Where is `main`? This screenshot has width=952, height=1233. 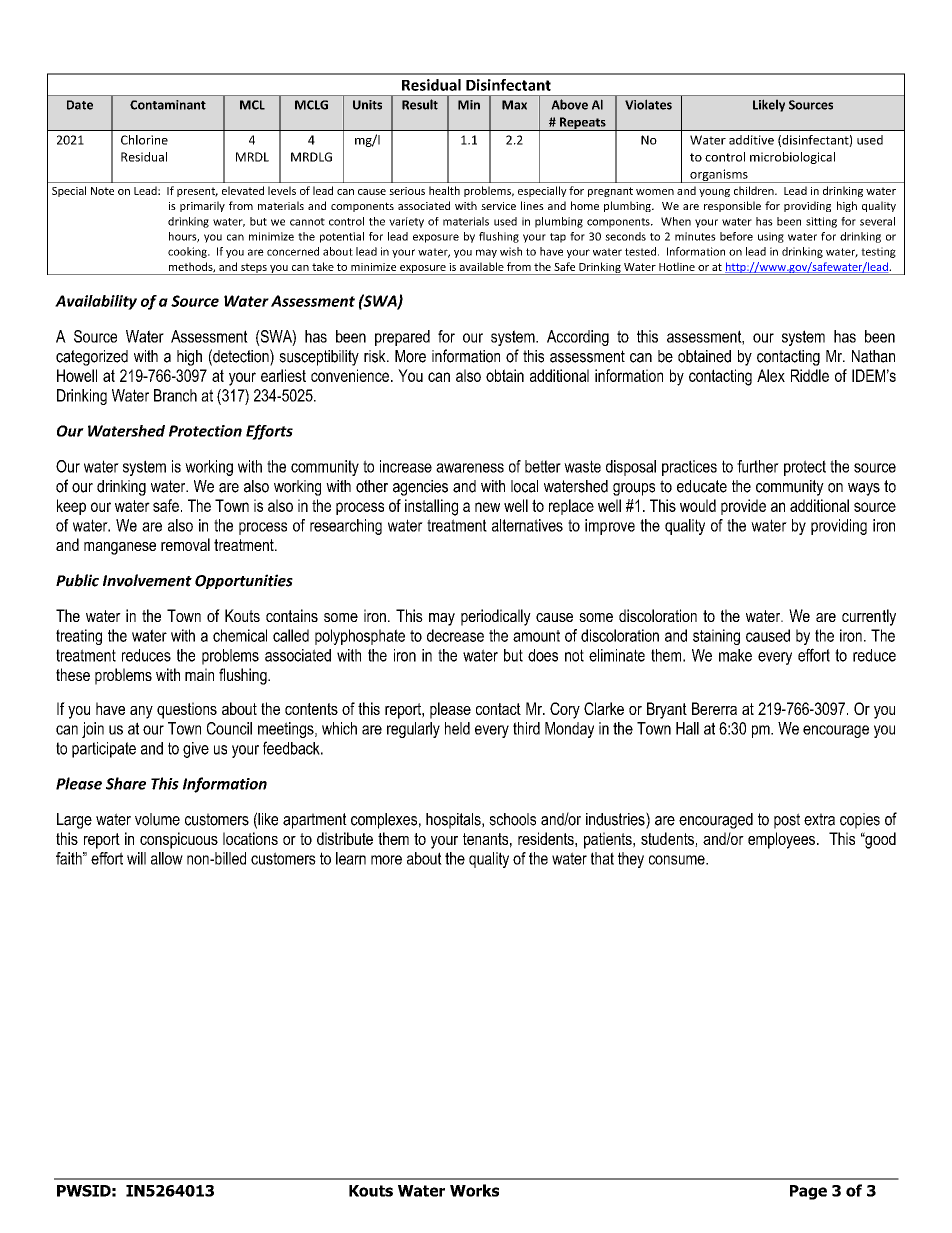 main is located at coordinates (199, 674).
